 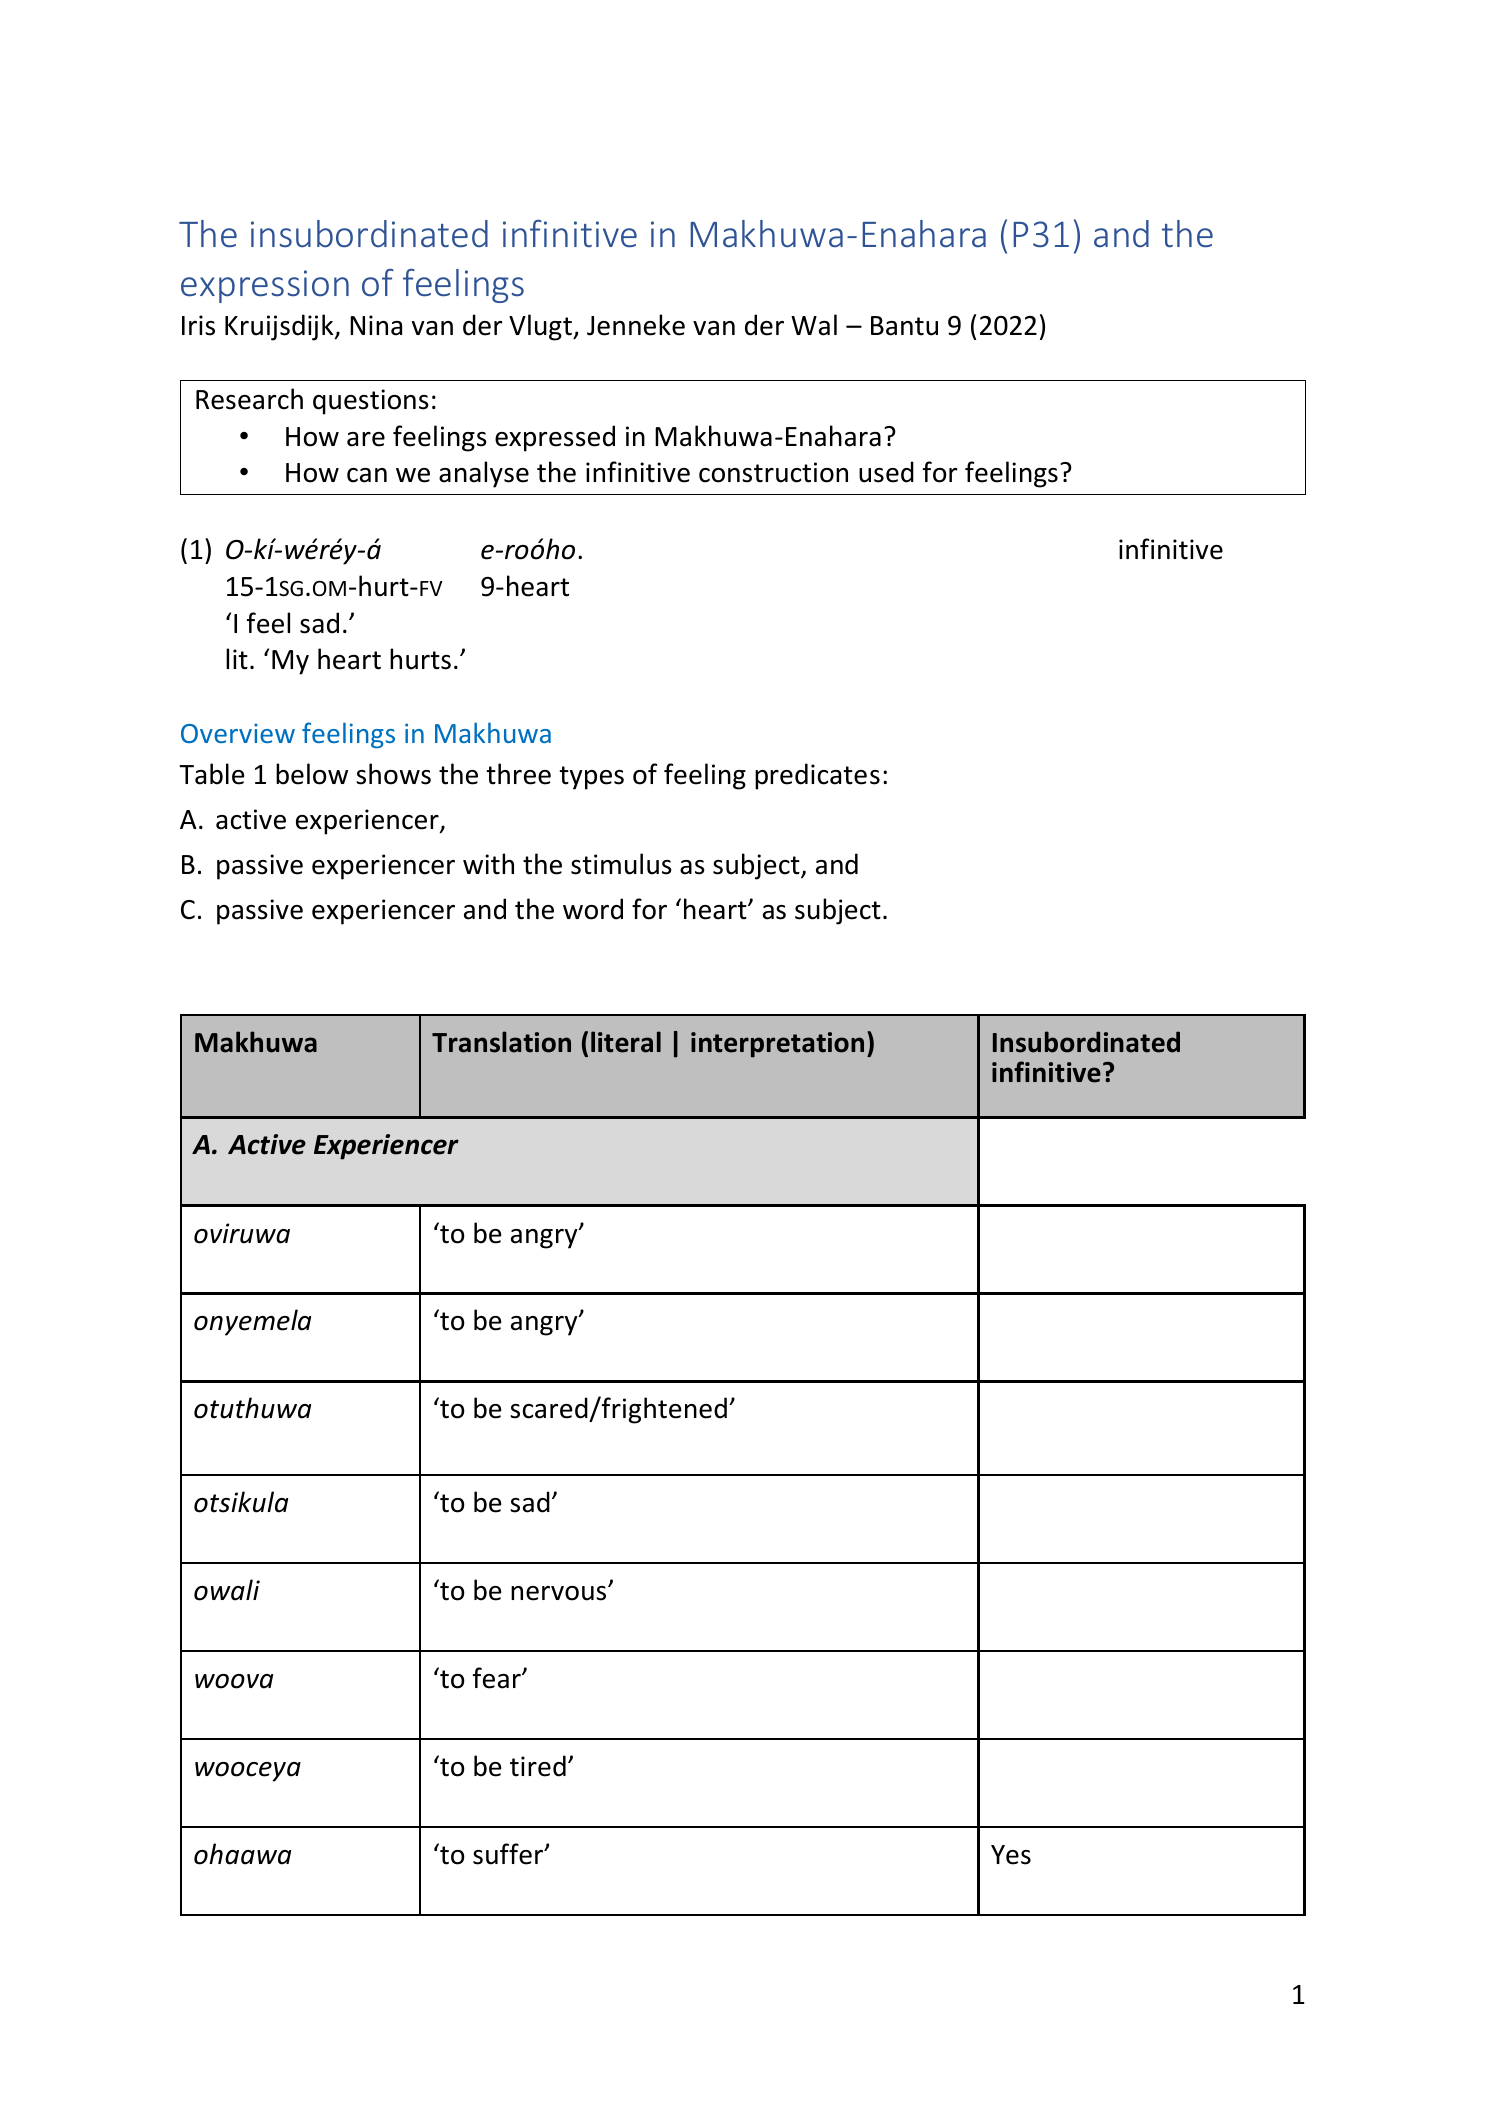 I want to click on suffer, so click(x=509, y=1854).
